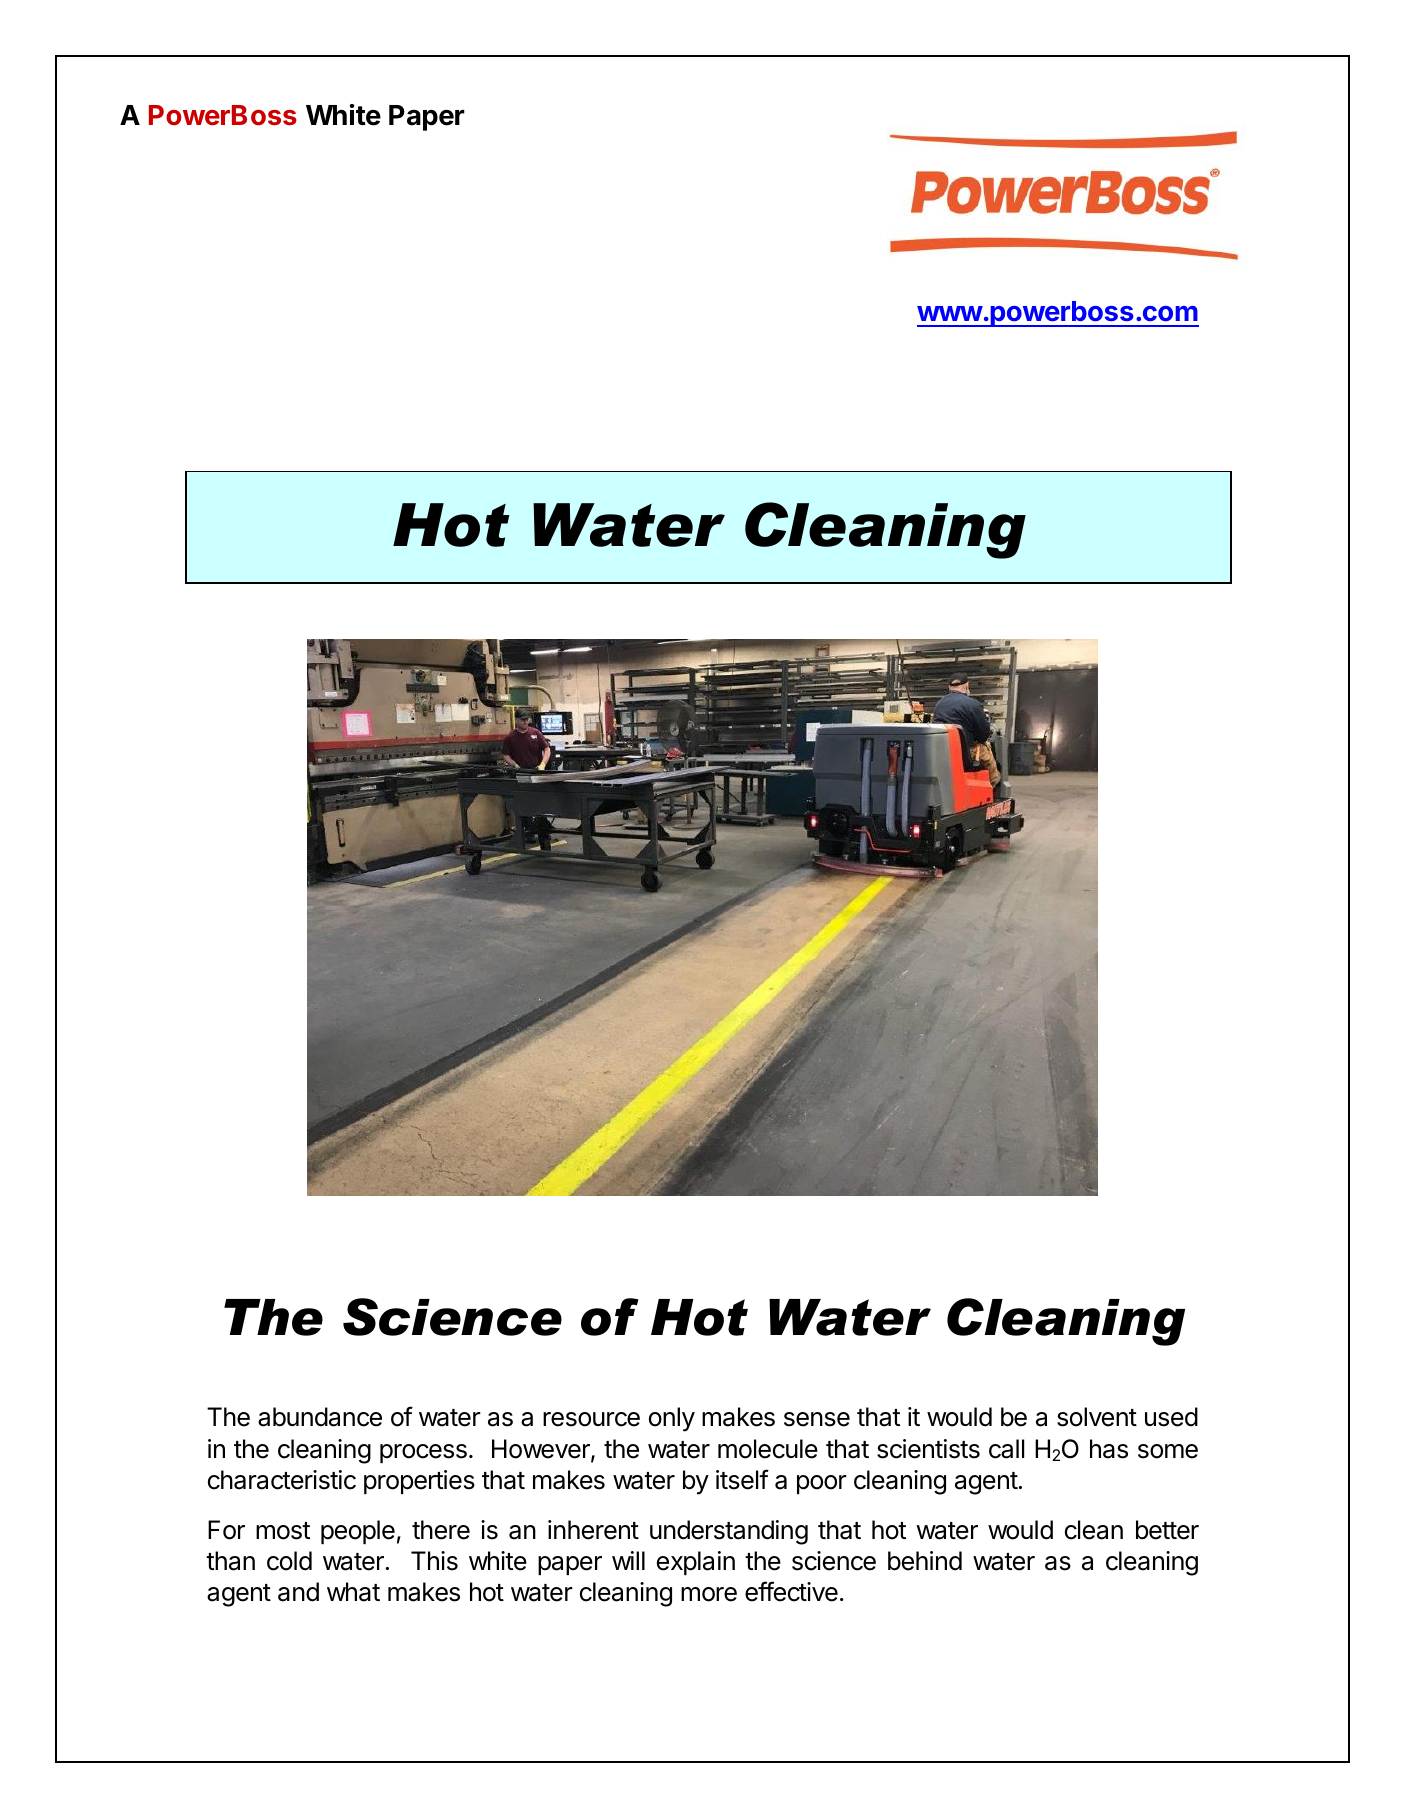  I want to click on behind, so click(925, 1561).
